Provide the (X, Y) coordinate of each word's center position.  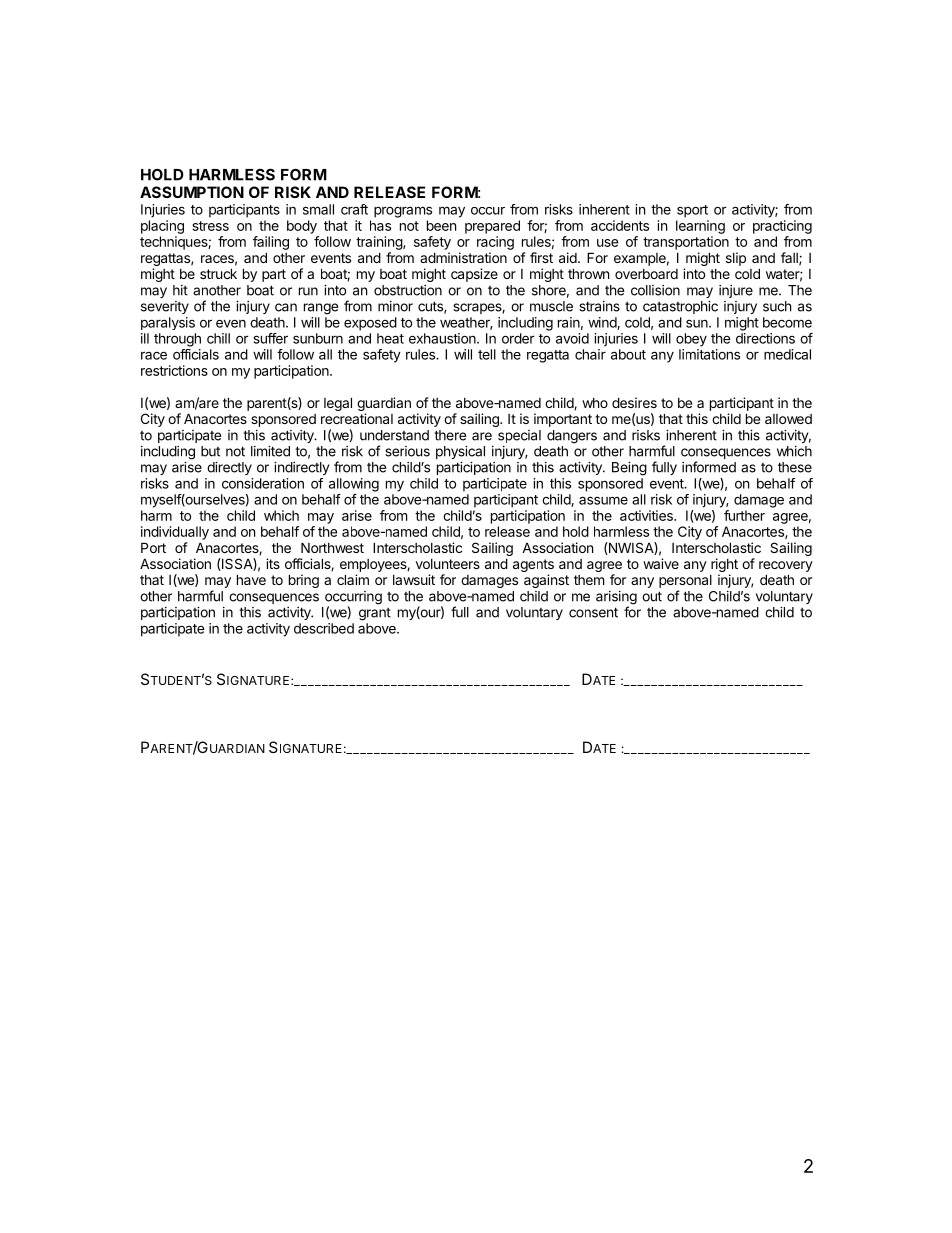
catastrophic (680, 307)
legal (338, 404)
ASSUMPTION (192, 192)
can (286, 307)
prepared (492, 227)
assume (603, 500)
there (450, 435)
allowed (788, 419)
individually (175, 533)
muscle (551, 306)
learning (700, 227)
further (744, 515)
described (324, 628)
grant (375, 614)
